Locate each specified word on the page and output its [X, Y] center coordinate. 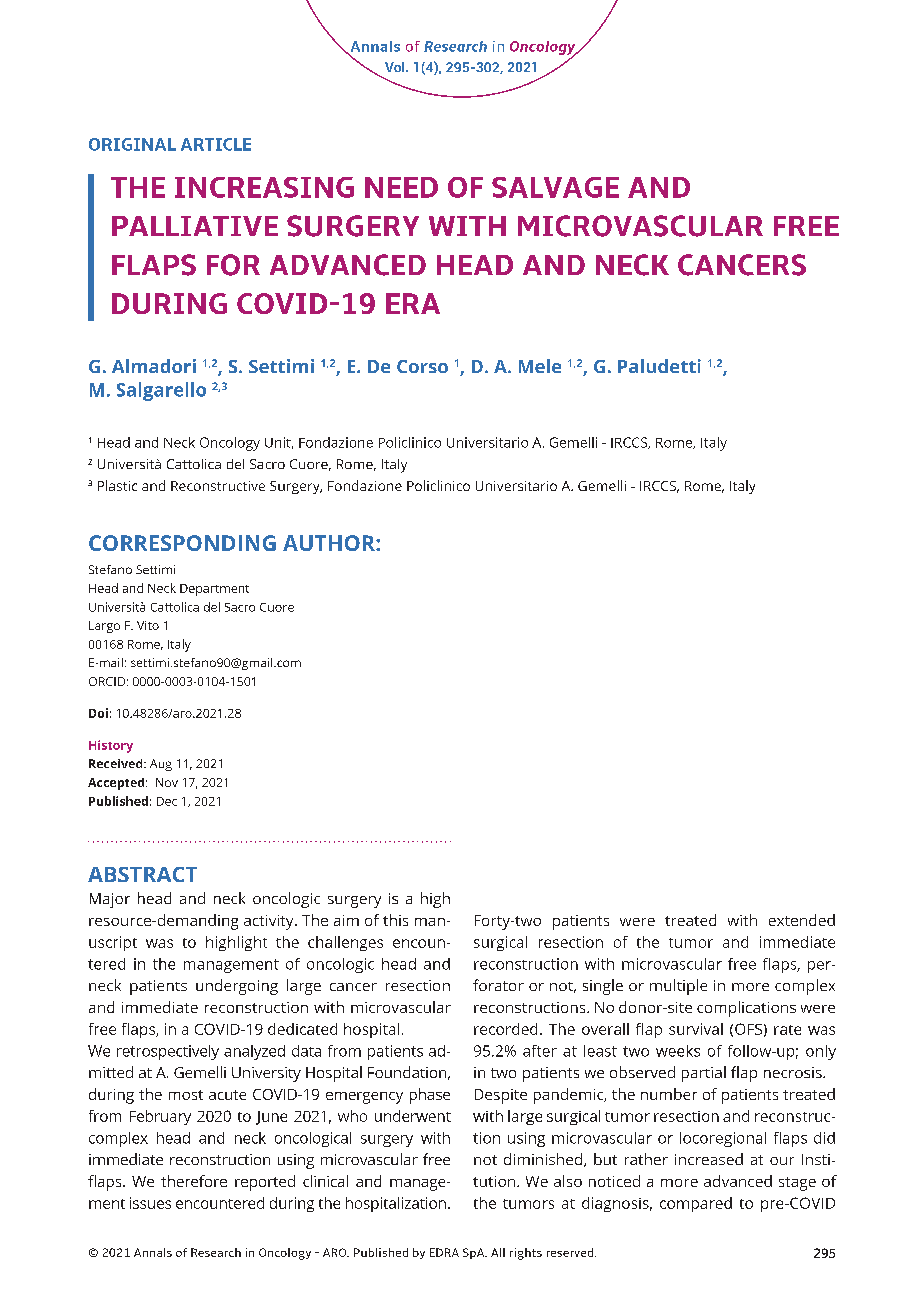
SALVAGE [555, 187]
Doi [98, 713]
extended [802, 920]
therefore [194, 1181]
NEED [401, 187]
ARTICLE [216, 144]
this [395, 920]
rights [526, 1254]
